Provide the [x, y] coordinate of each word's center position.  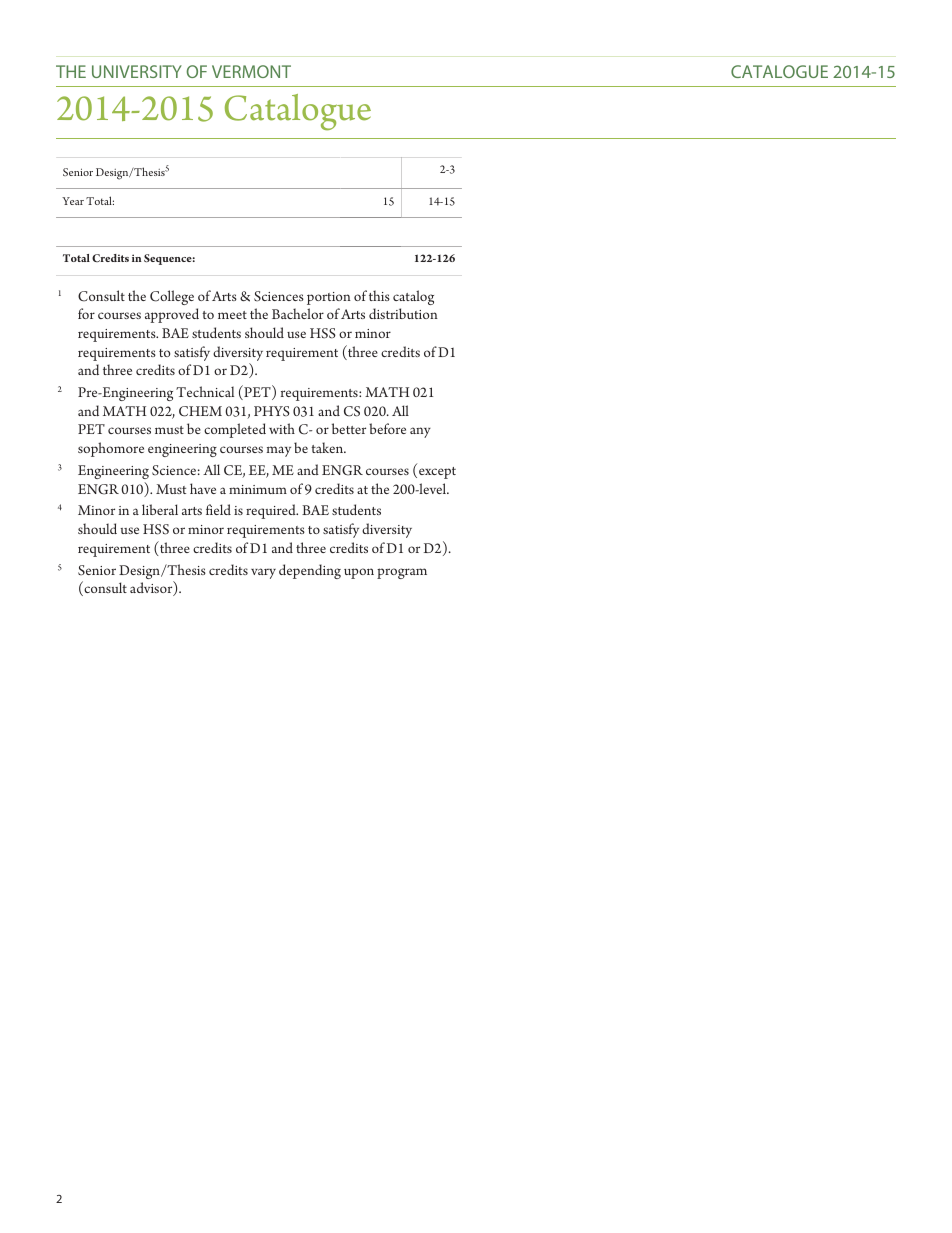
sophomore [111, 449]
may [279, 451]
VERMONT [251, 71]
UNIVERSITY [137, 71]
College [172, 297]
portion [329, 298]
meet [232, 315]
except [437, 473]
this [379, 295]
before [387, 428]
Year [73, 201]
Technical [205, 391]
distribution [403, 313]
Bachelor [298, 313]
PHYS [272, 411]
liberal [160, 509]
